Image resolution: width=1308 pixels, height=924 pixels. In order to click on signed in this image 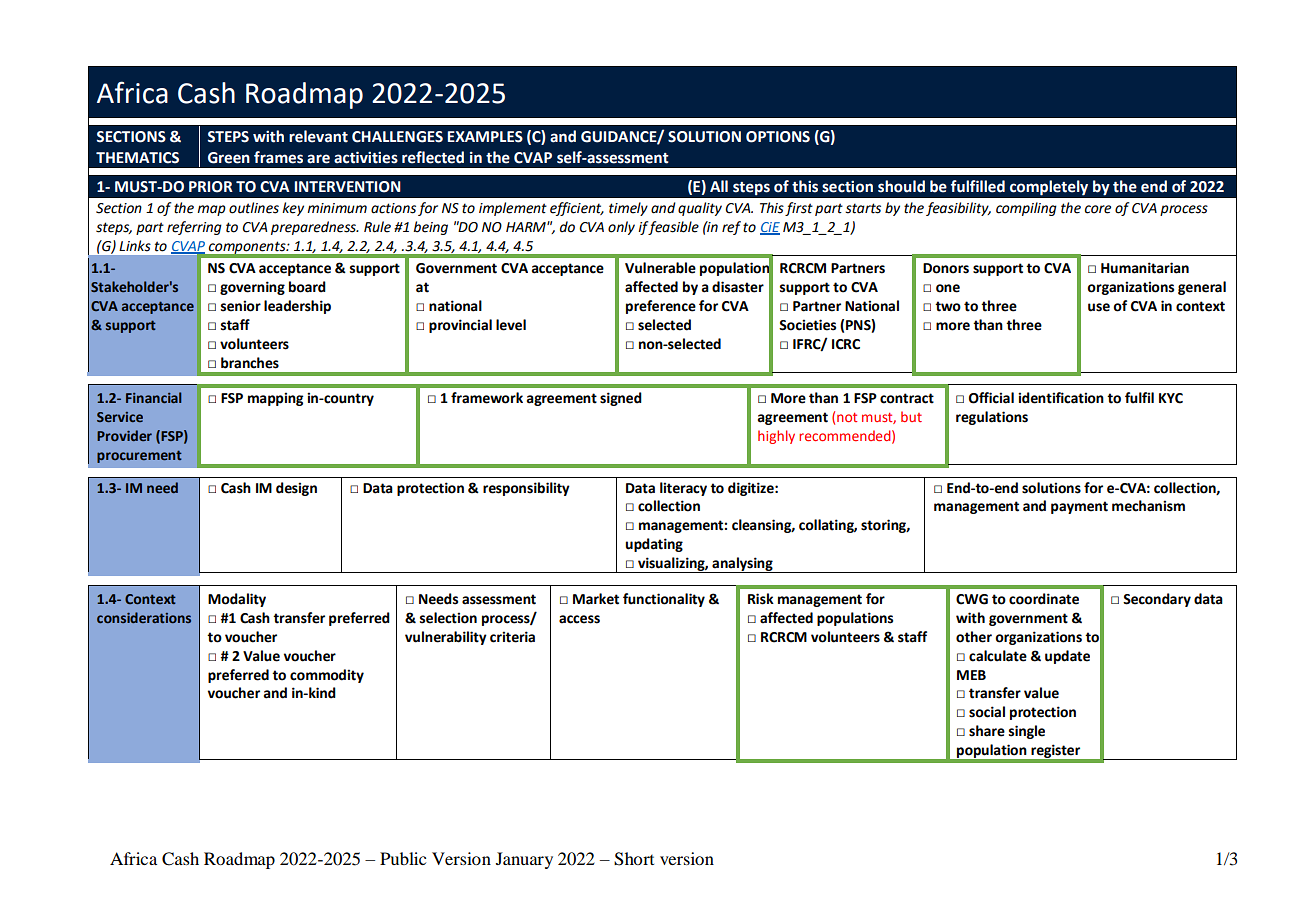, I will do `click(621, 399)`.
